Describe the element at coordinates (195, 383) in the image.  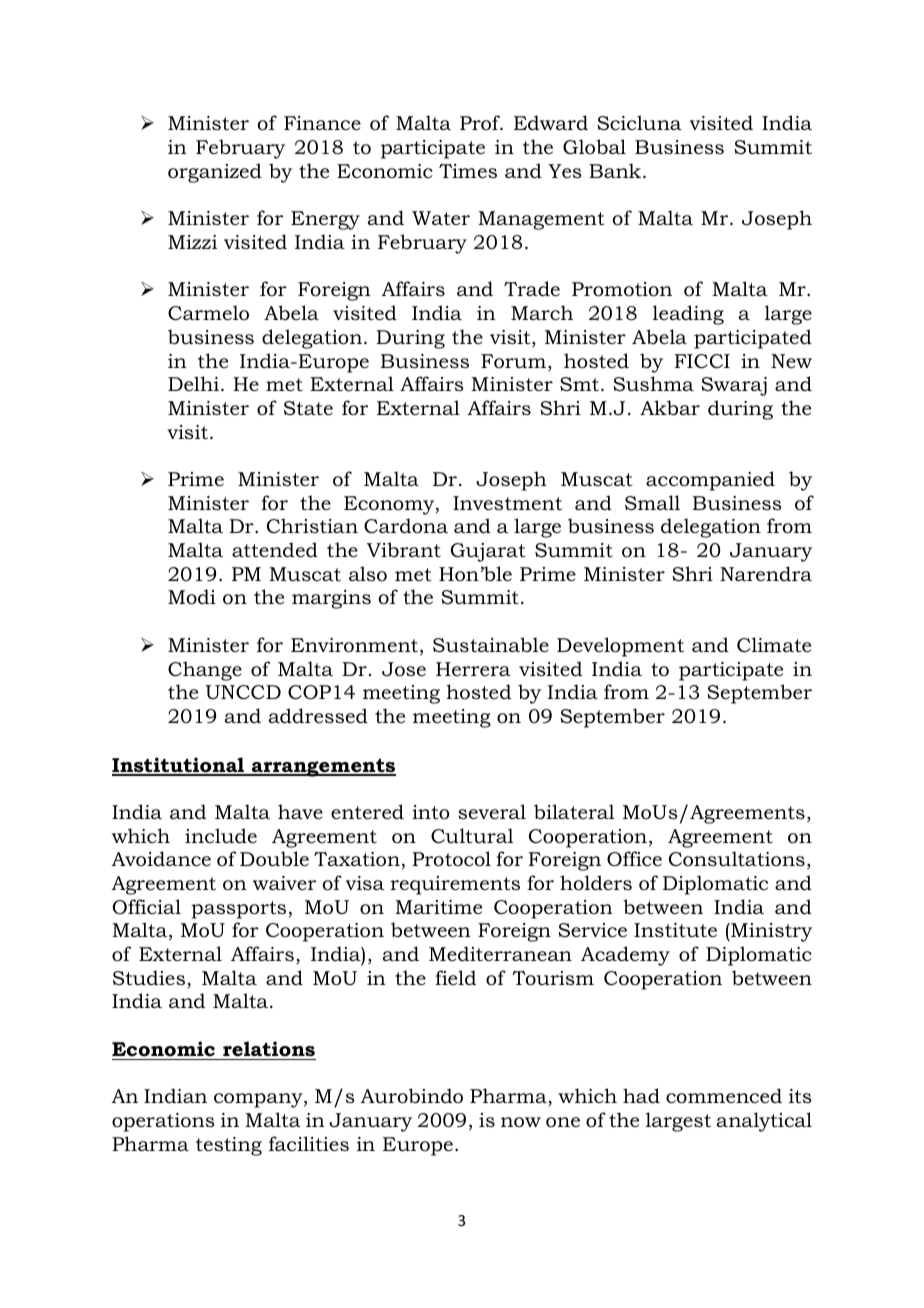
I see `Delhi` at that location.
